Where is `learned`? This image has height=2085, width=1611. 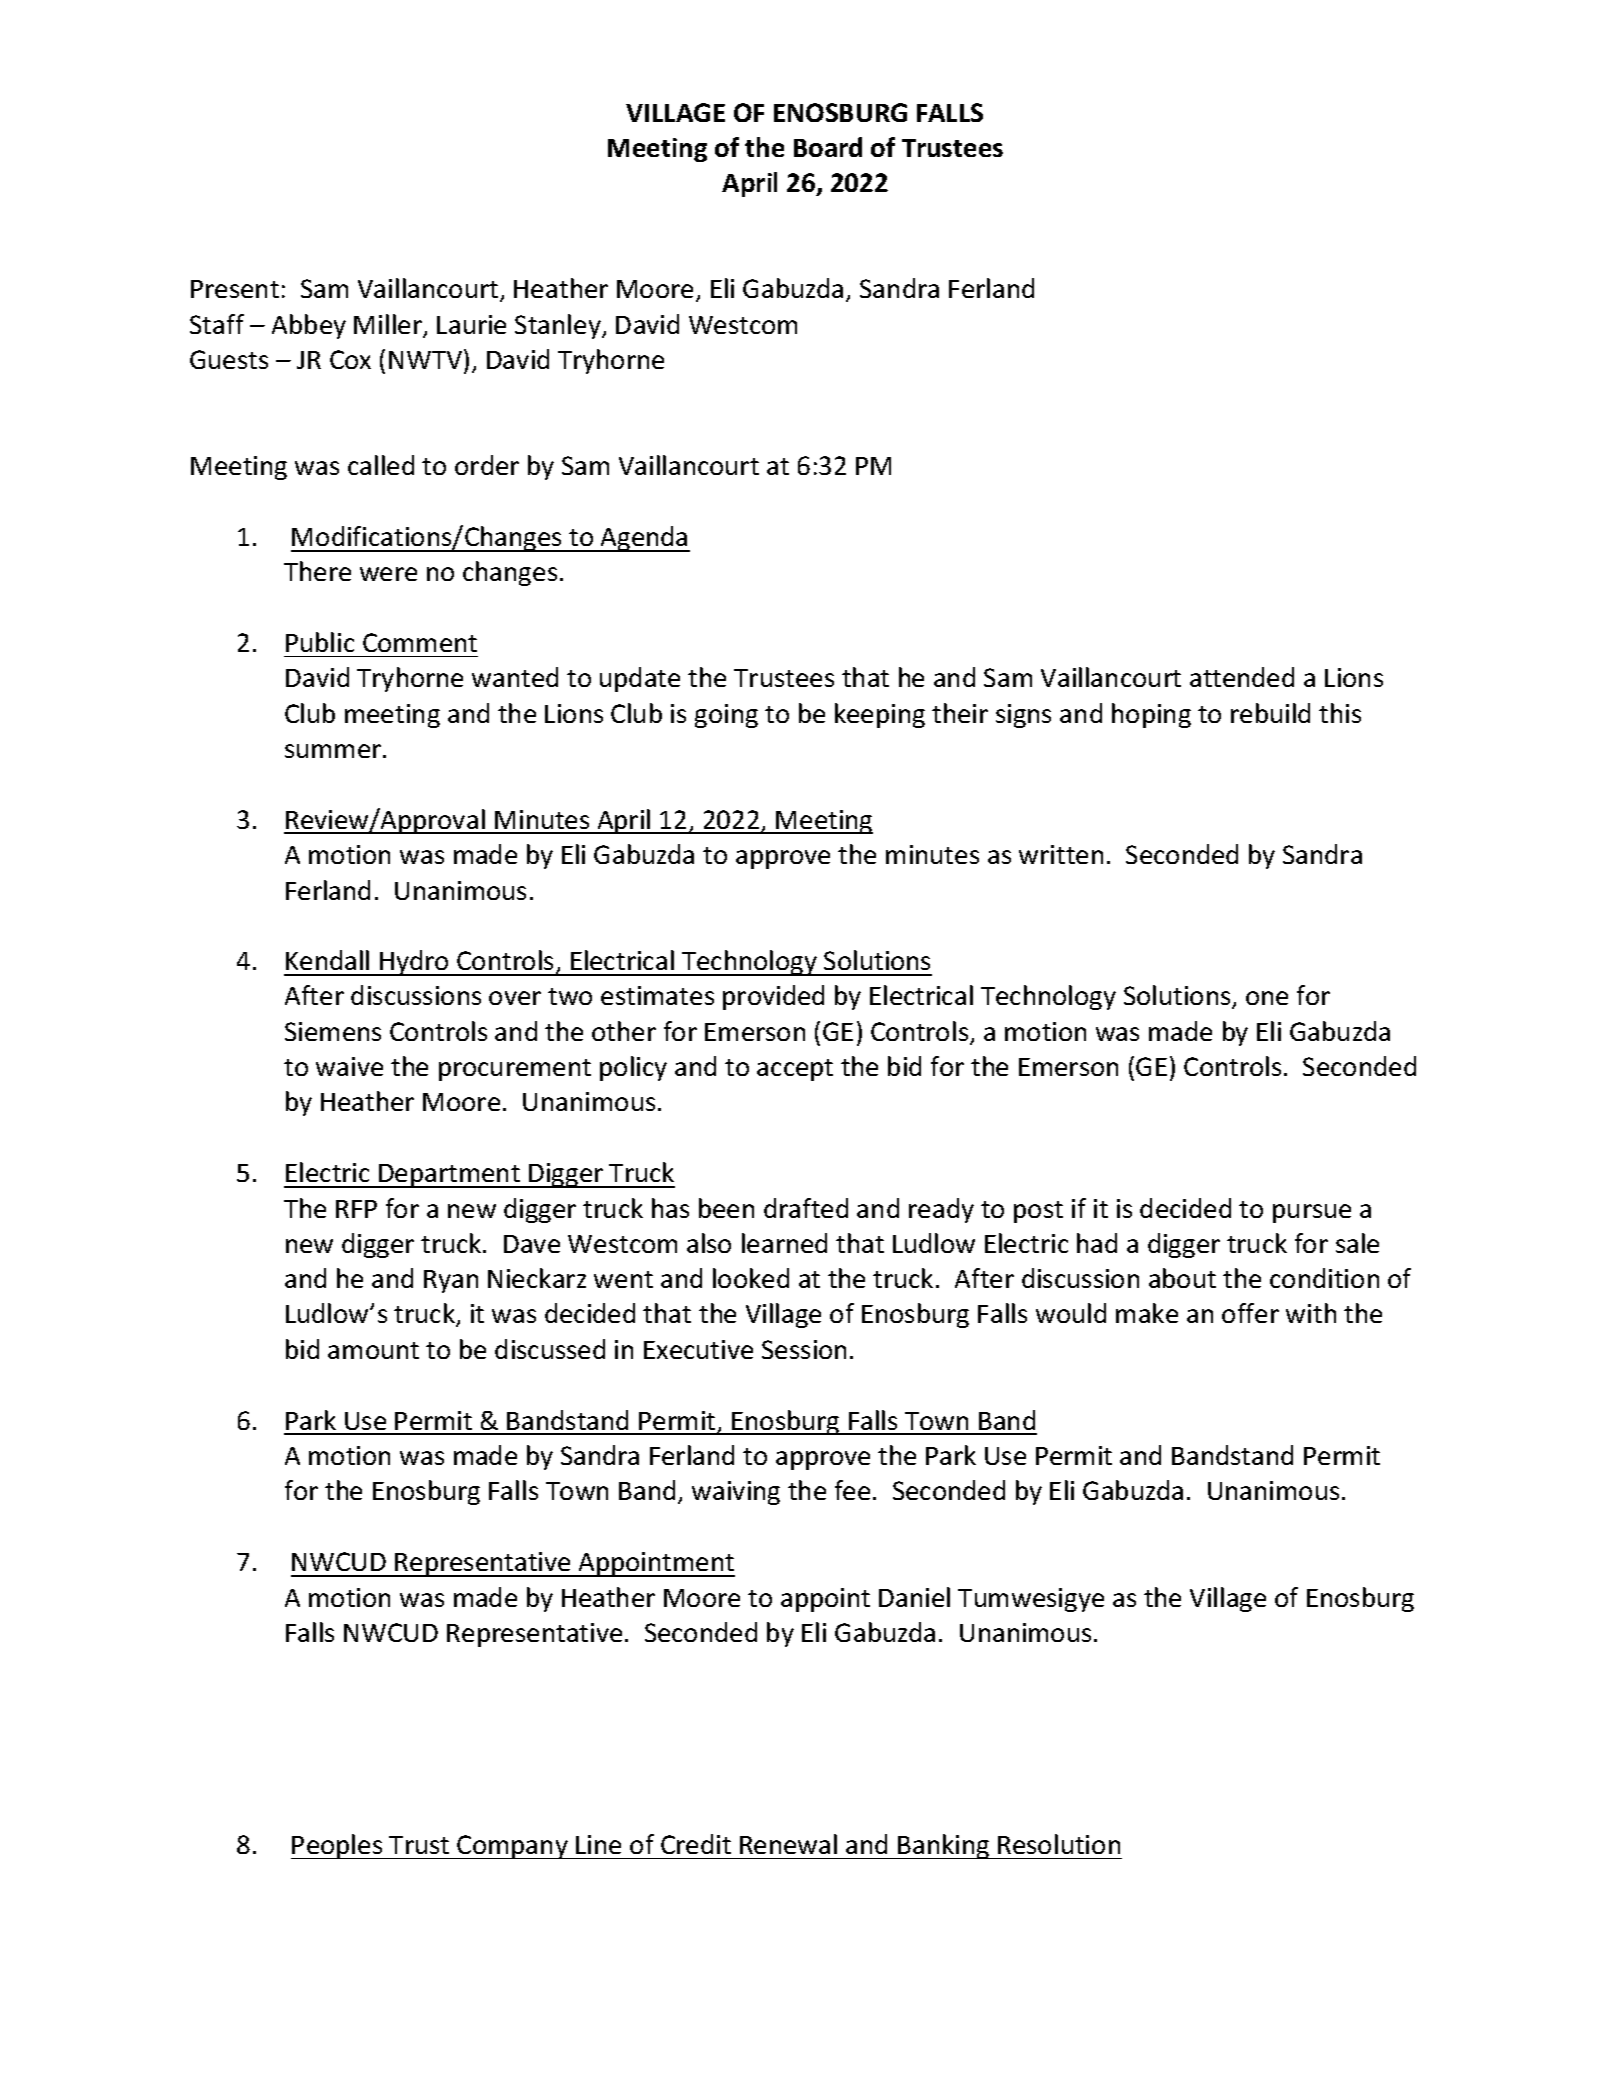 learned is located at coordinates (784, 1243).
